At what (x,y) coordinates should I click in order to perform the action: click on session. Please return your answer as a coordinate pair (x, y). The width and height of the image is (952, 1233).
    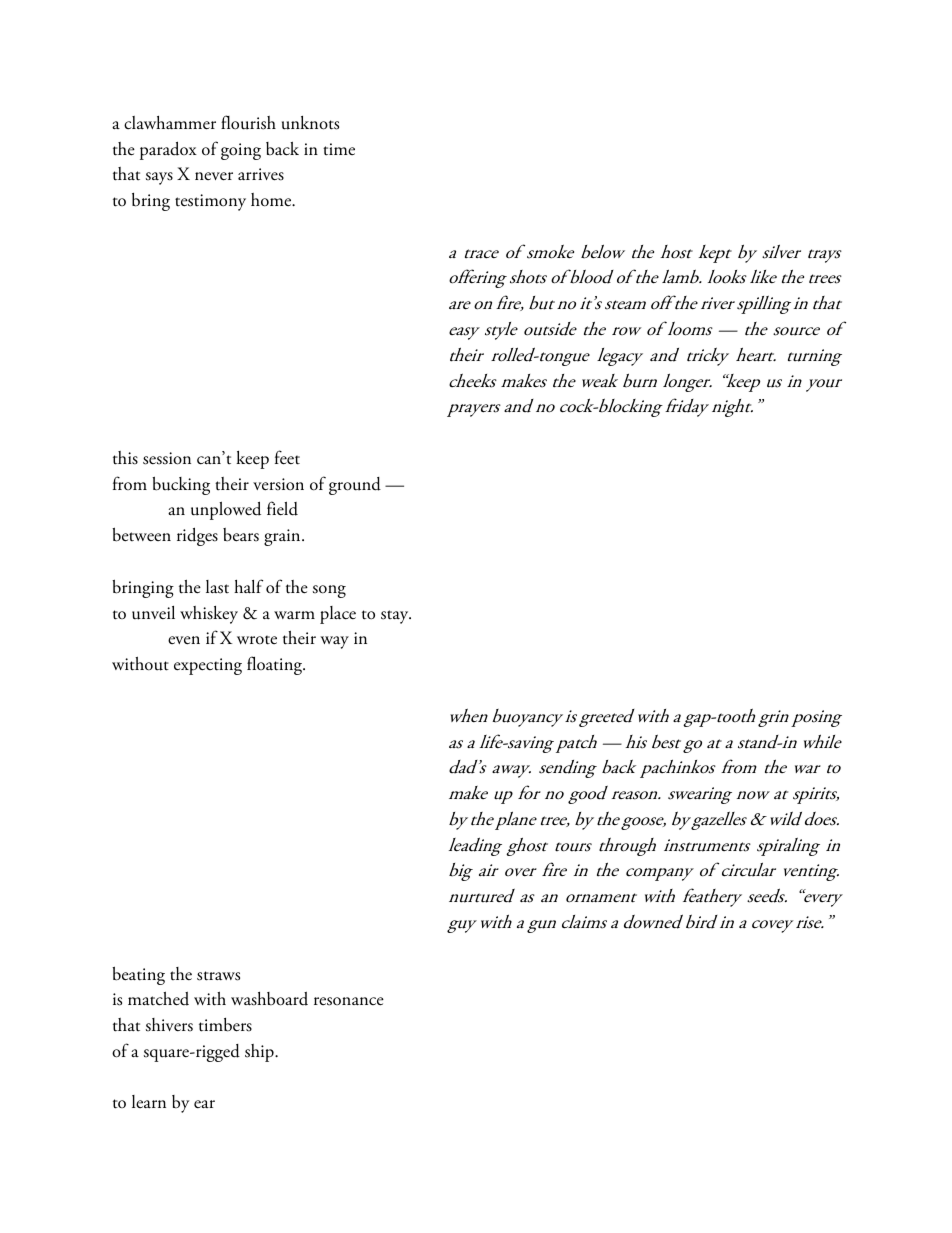
    Looking at the image, I should click on (167, 458).
